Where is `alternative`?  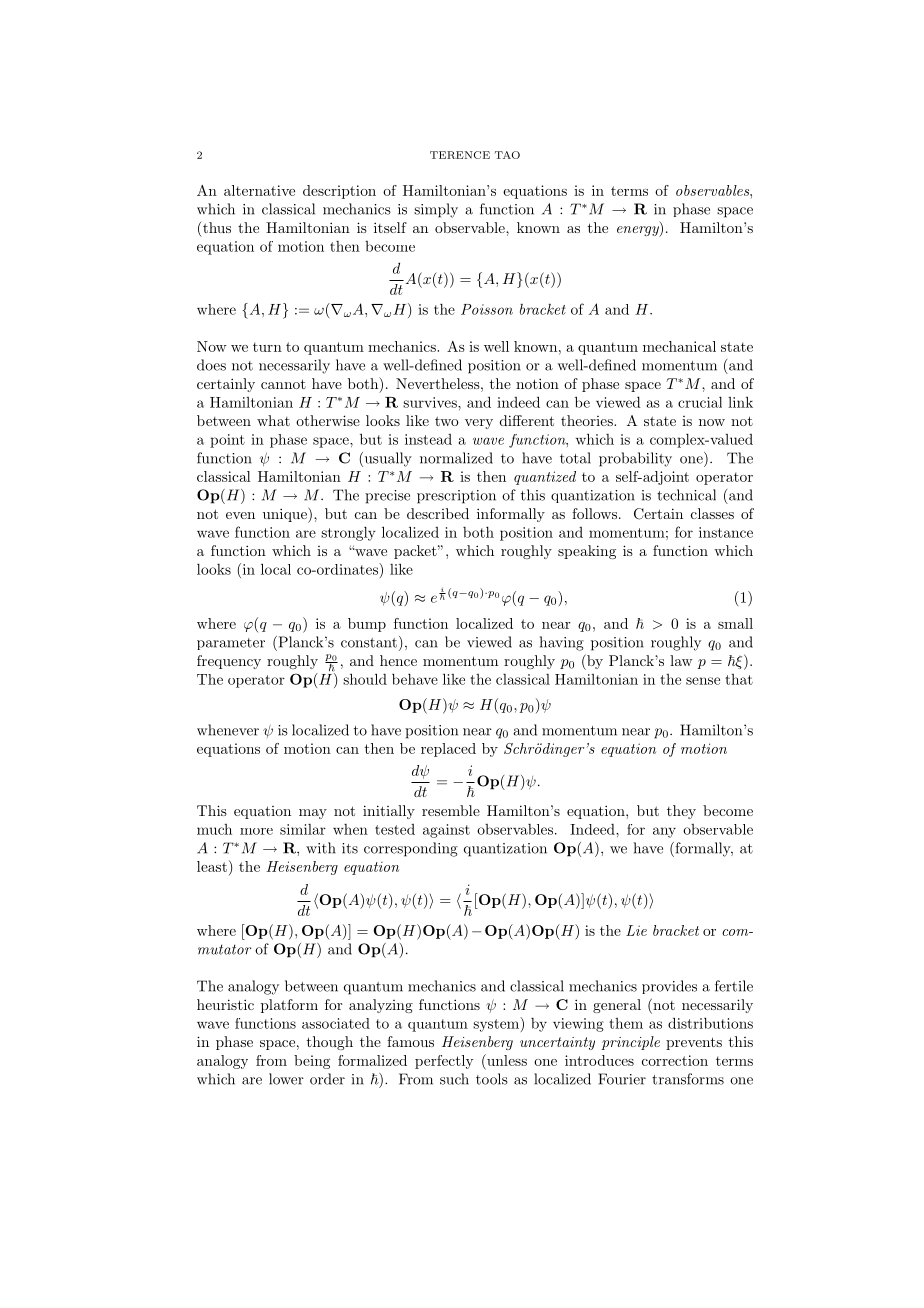
alternative is located at coordinates (259, 190).
